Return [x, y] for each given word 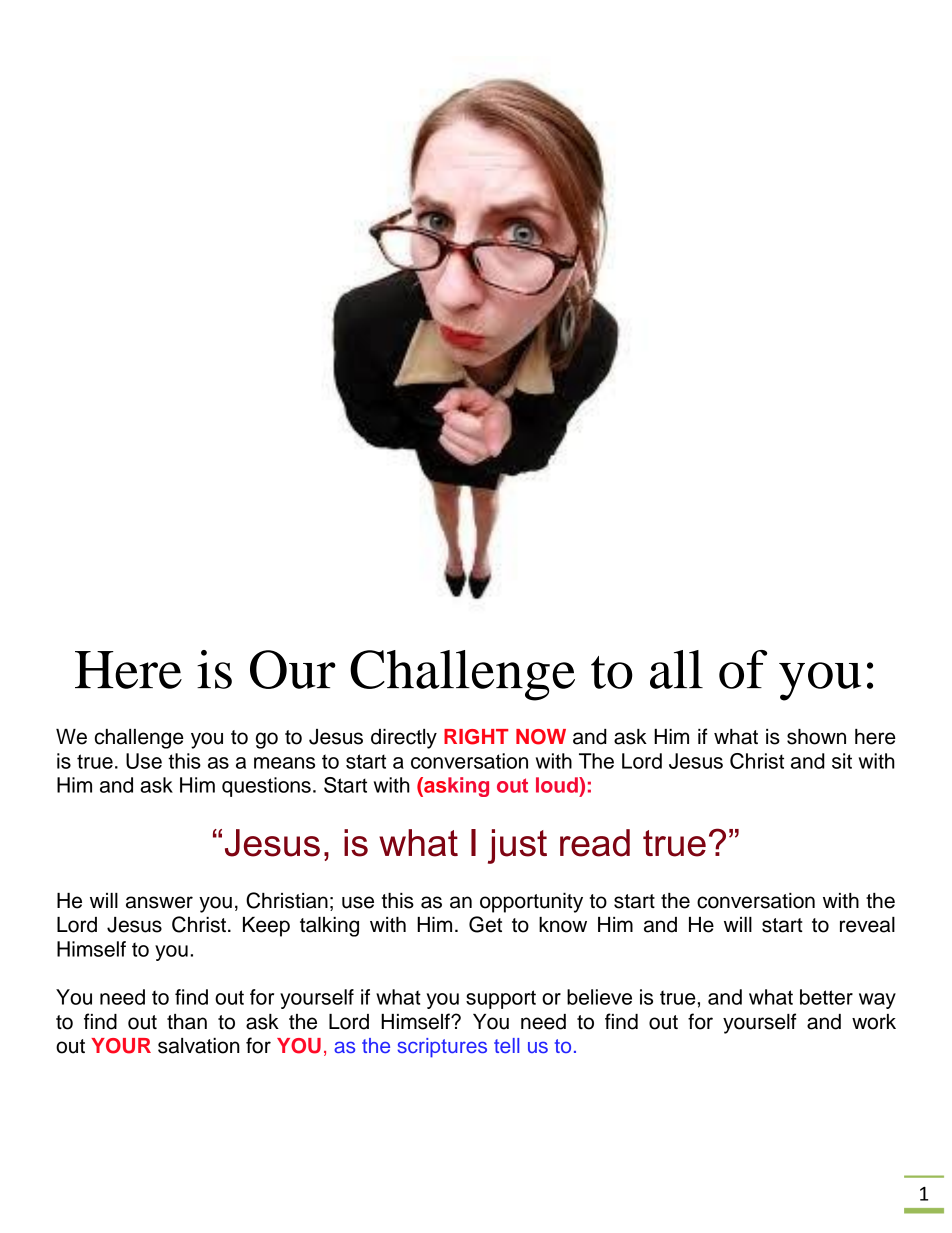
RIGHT [476, 737]
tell [506, 1045]
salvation [199, 1046]
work [874, 1022]
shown [816, 737]
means [284, 763]
